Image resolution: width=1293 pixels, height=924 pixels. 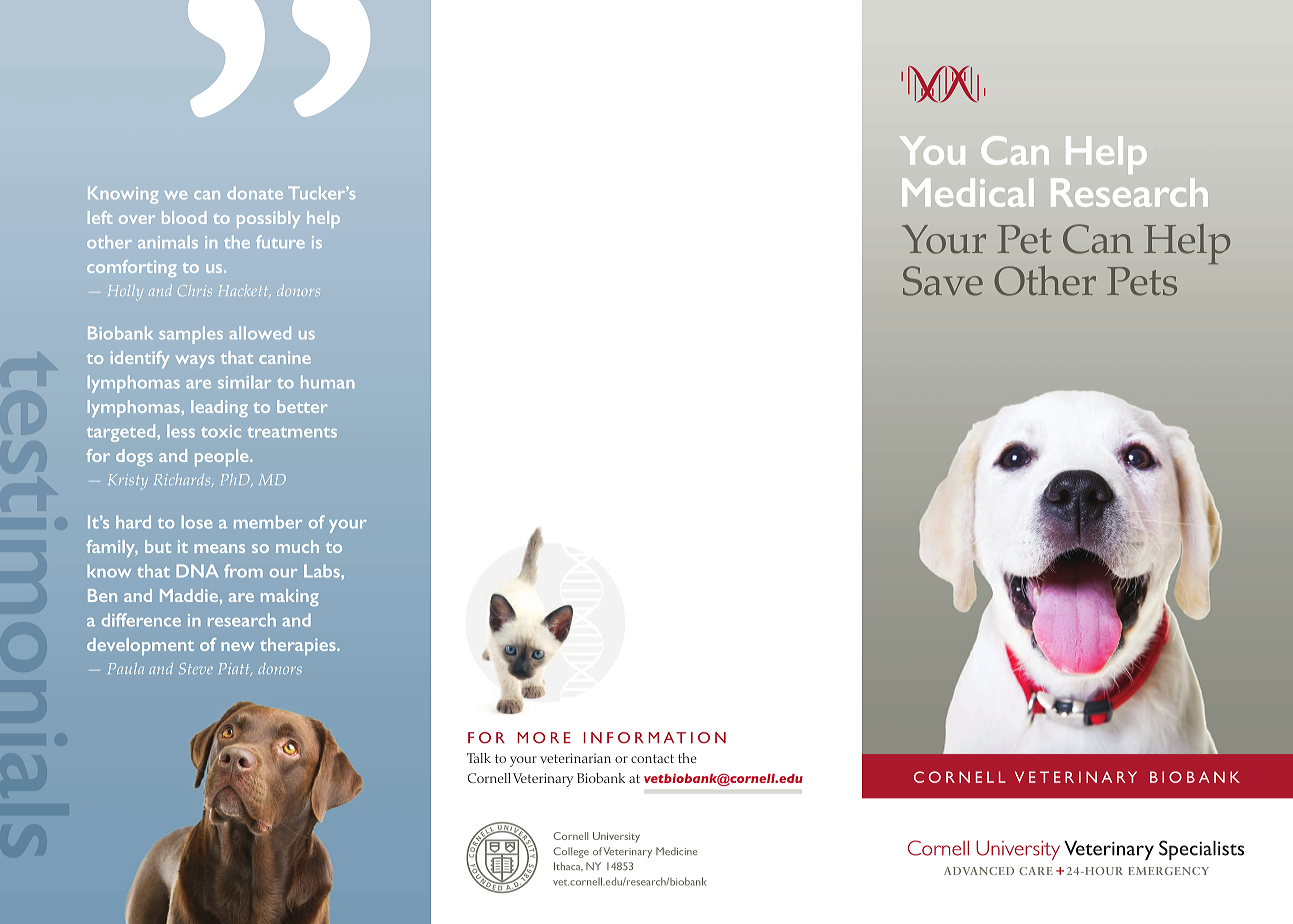 I want to click on much, so click(x=297, y=546).
